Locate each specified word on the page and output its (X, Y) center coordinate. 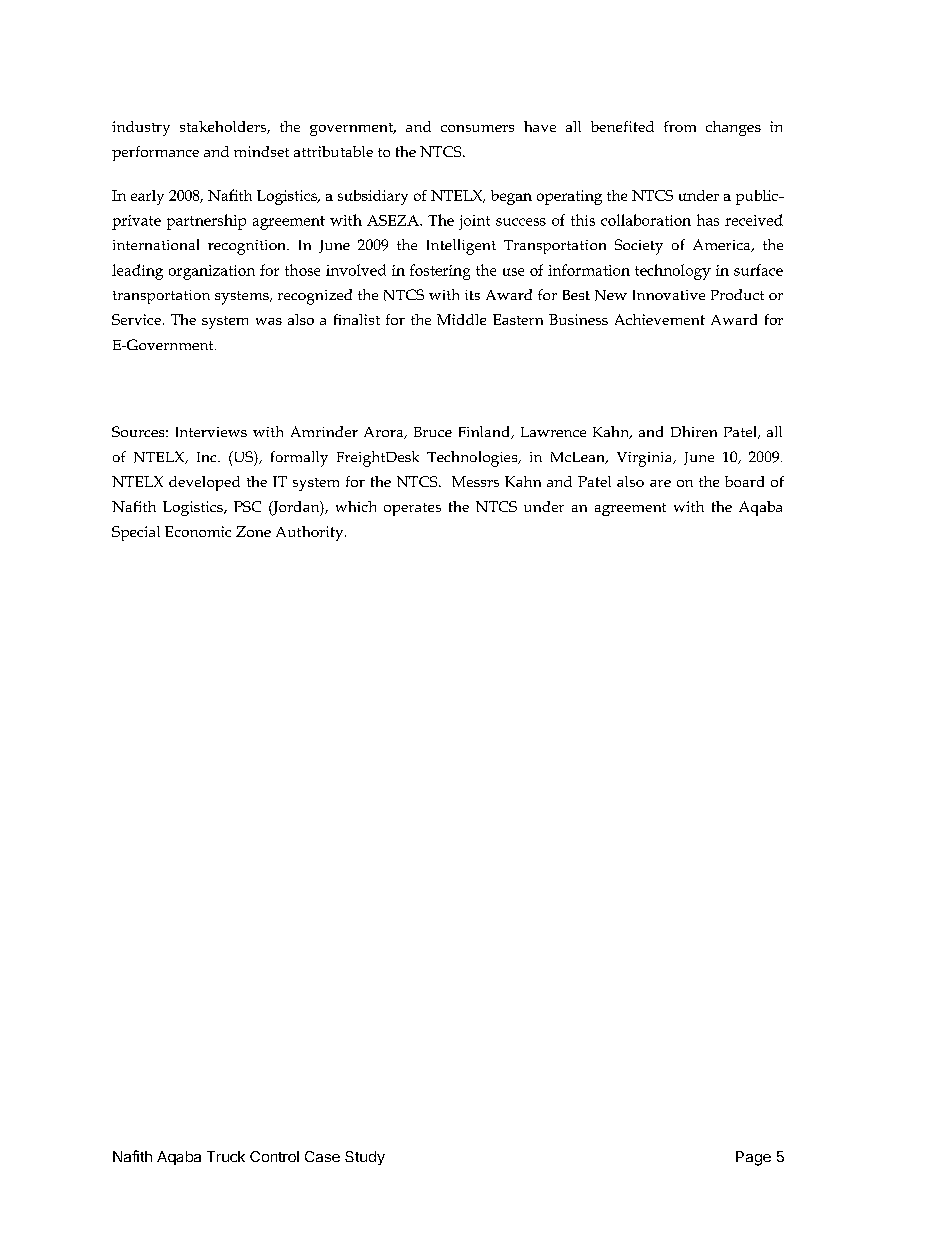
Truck (226, 1156)
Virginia (646, 459)
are (660, 483)
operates (412, 509)
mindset (261, 151)
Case (322, 1156)
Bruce (433, 432)
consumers (477, 128)
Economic (198, 531)
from (680, 126)
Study (365, 1158)
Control (274, 1156)
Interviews (211, 432)
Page (753, 1158)
